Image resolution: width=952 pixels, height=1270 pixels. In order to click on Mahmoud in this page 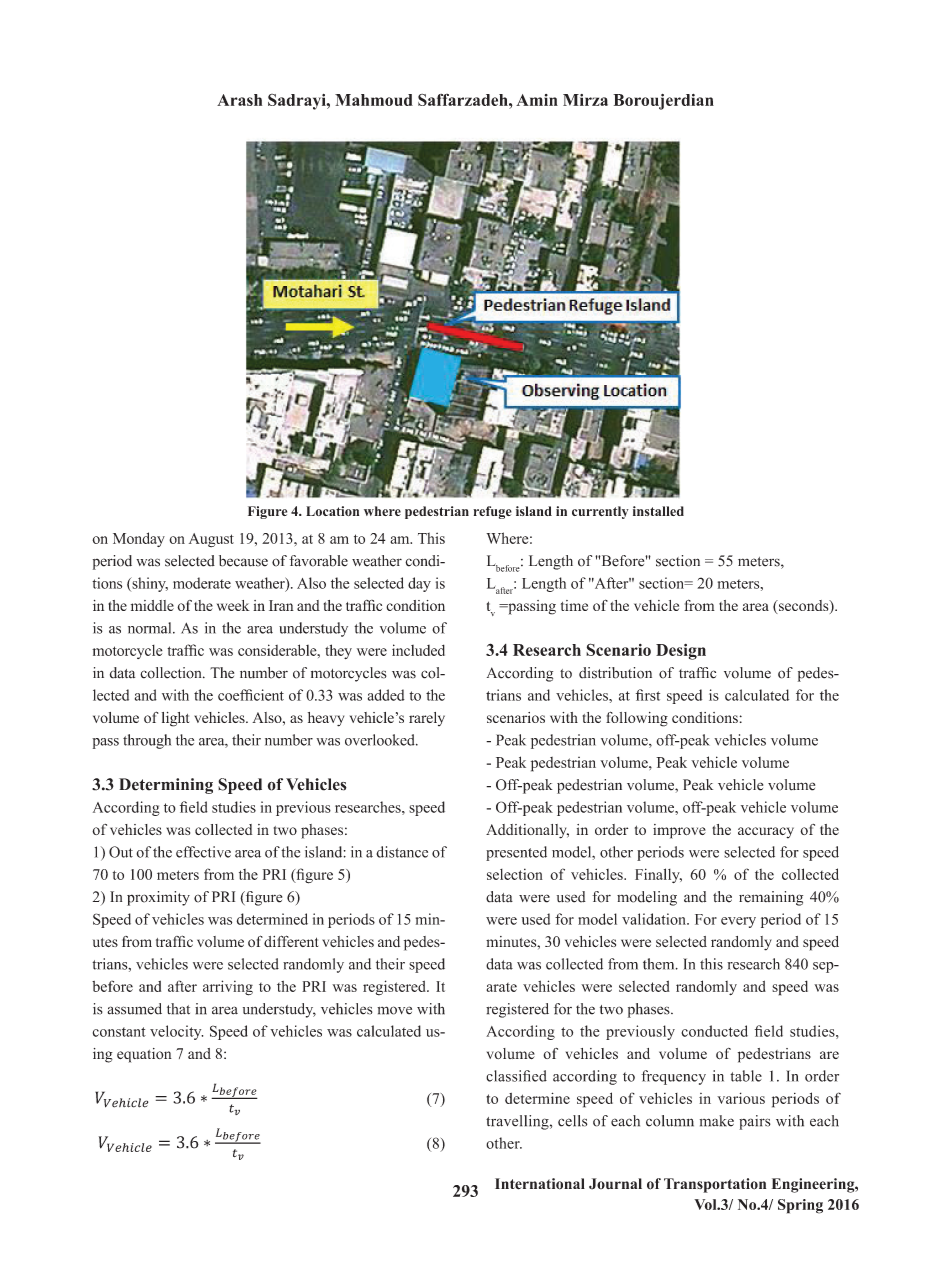, I will do `click(374, 100)`.
